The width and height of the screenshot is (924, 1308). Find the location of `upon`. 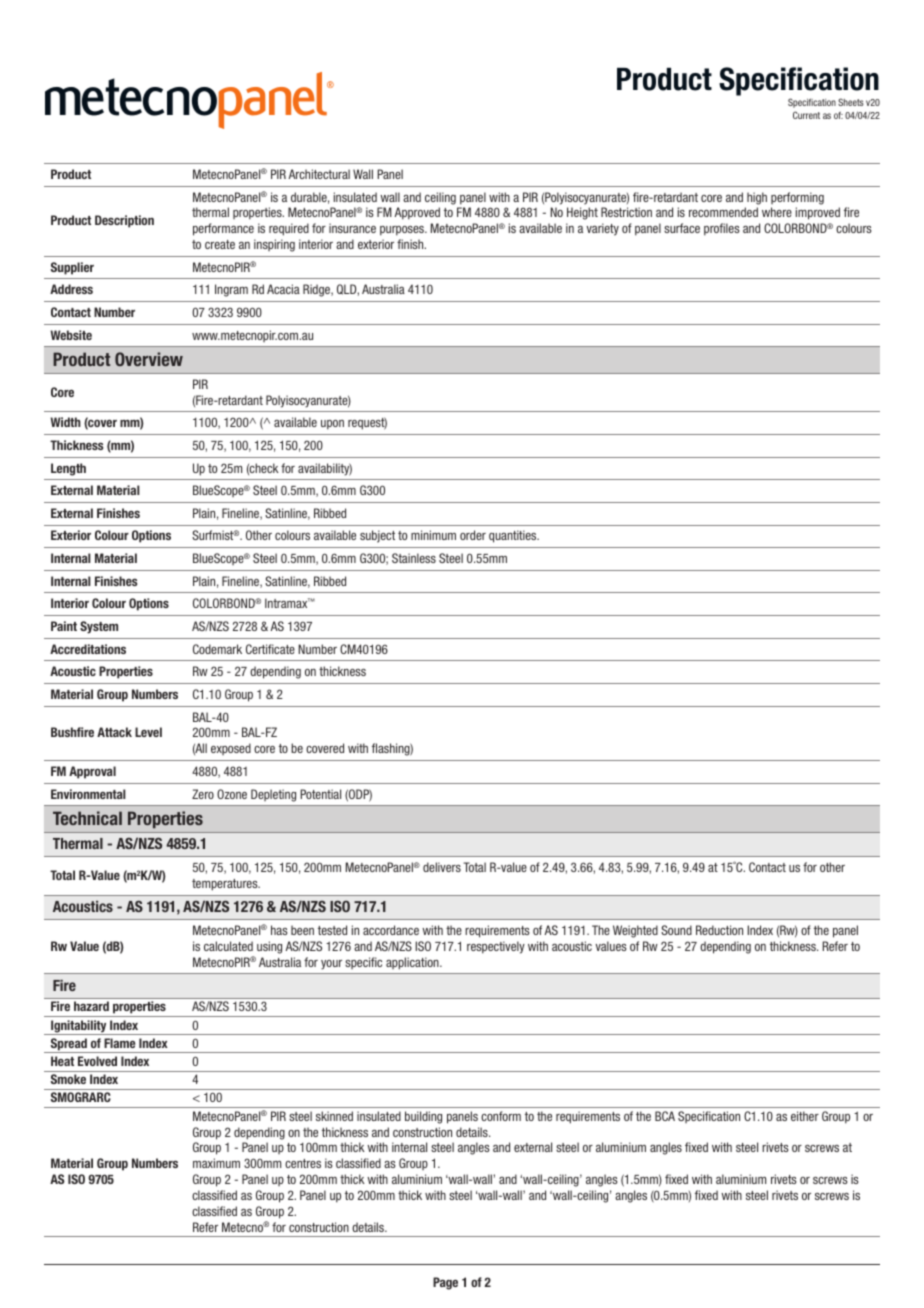

upon is located at coordinates (332, 425).
